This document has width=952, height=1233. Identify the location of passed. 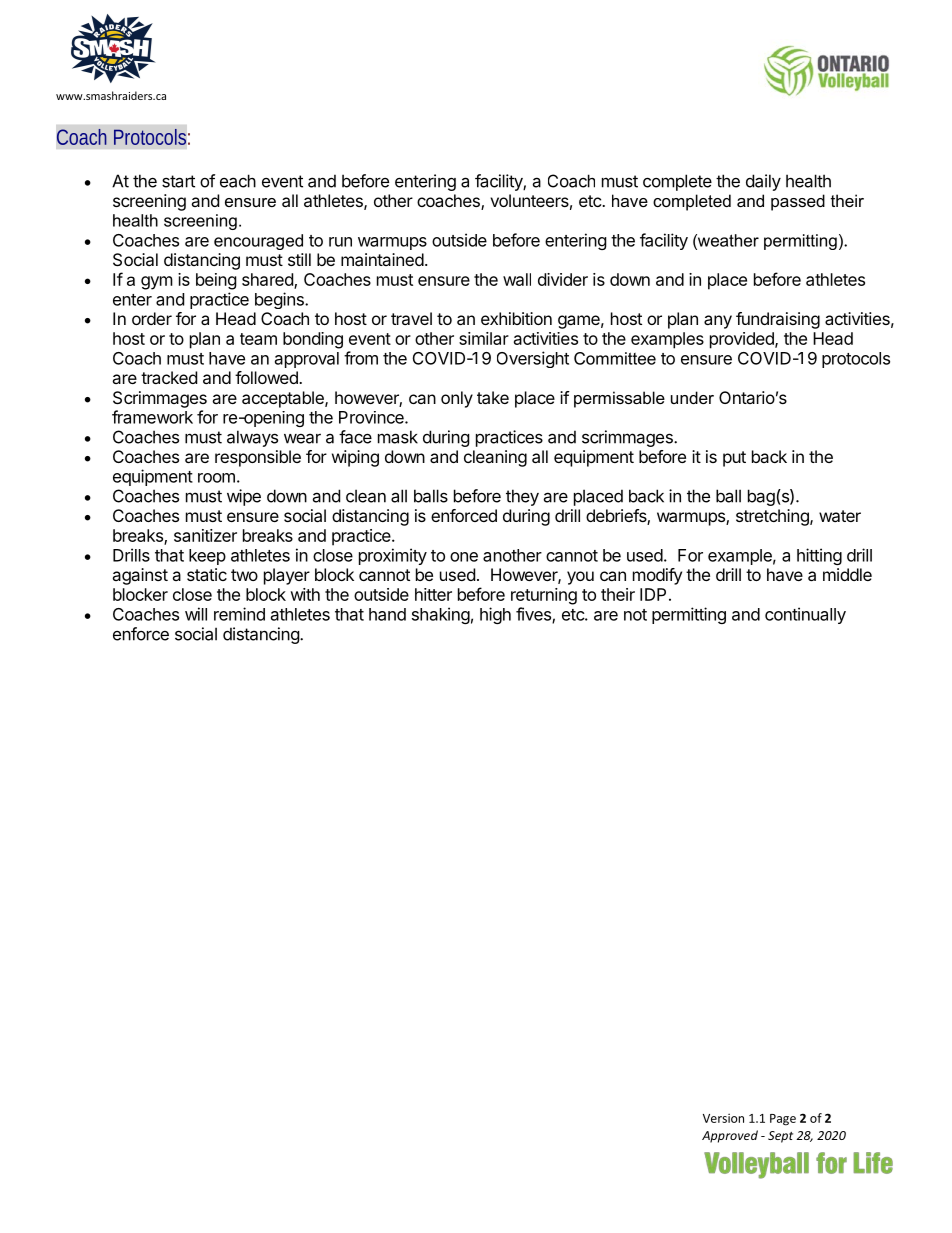
(798, 202).
